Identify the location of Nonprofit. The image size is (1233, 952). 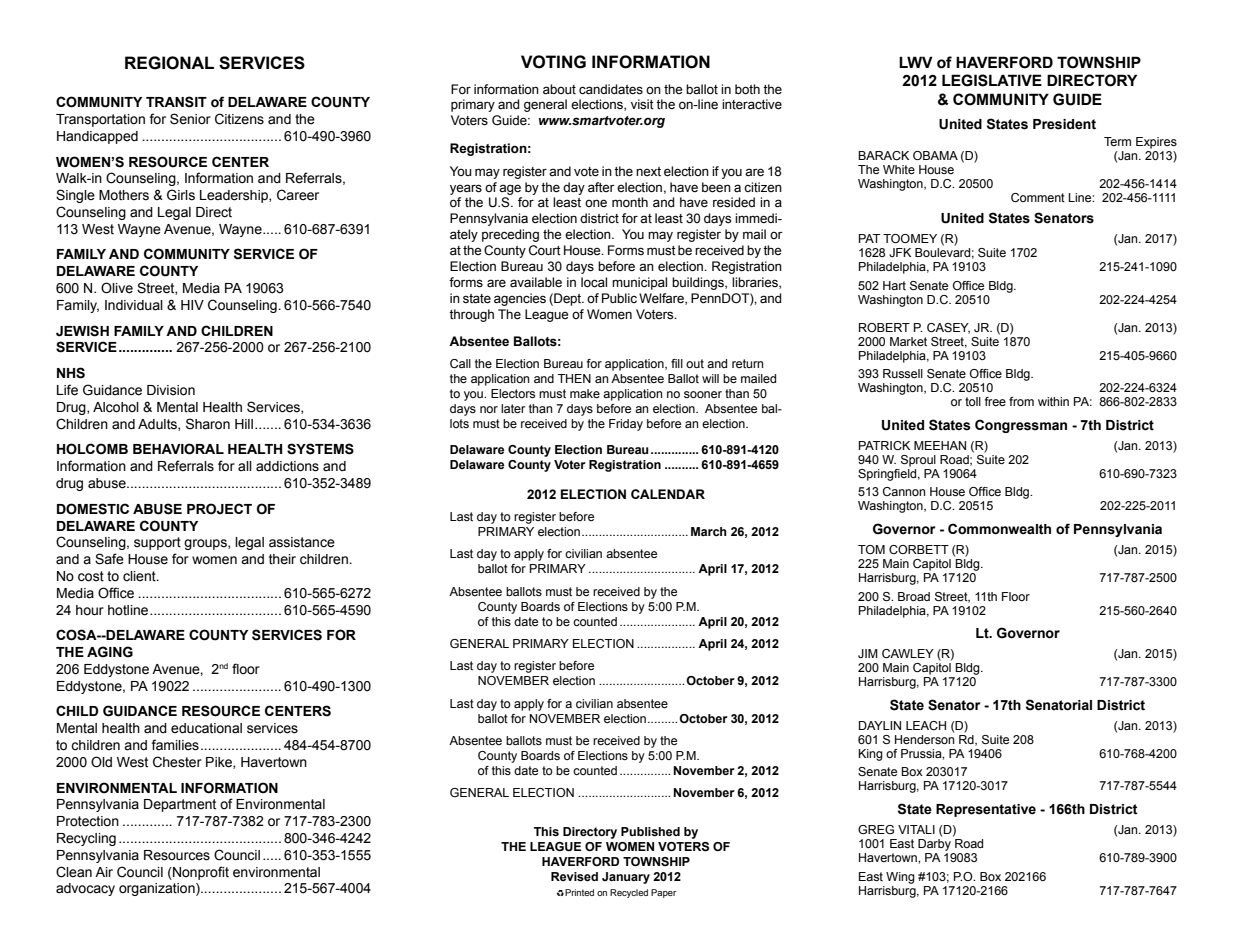
(200, 873).
